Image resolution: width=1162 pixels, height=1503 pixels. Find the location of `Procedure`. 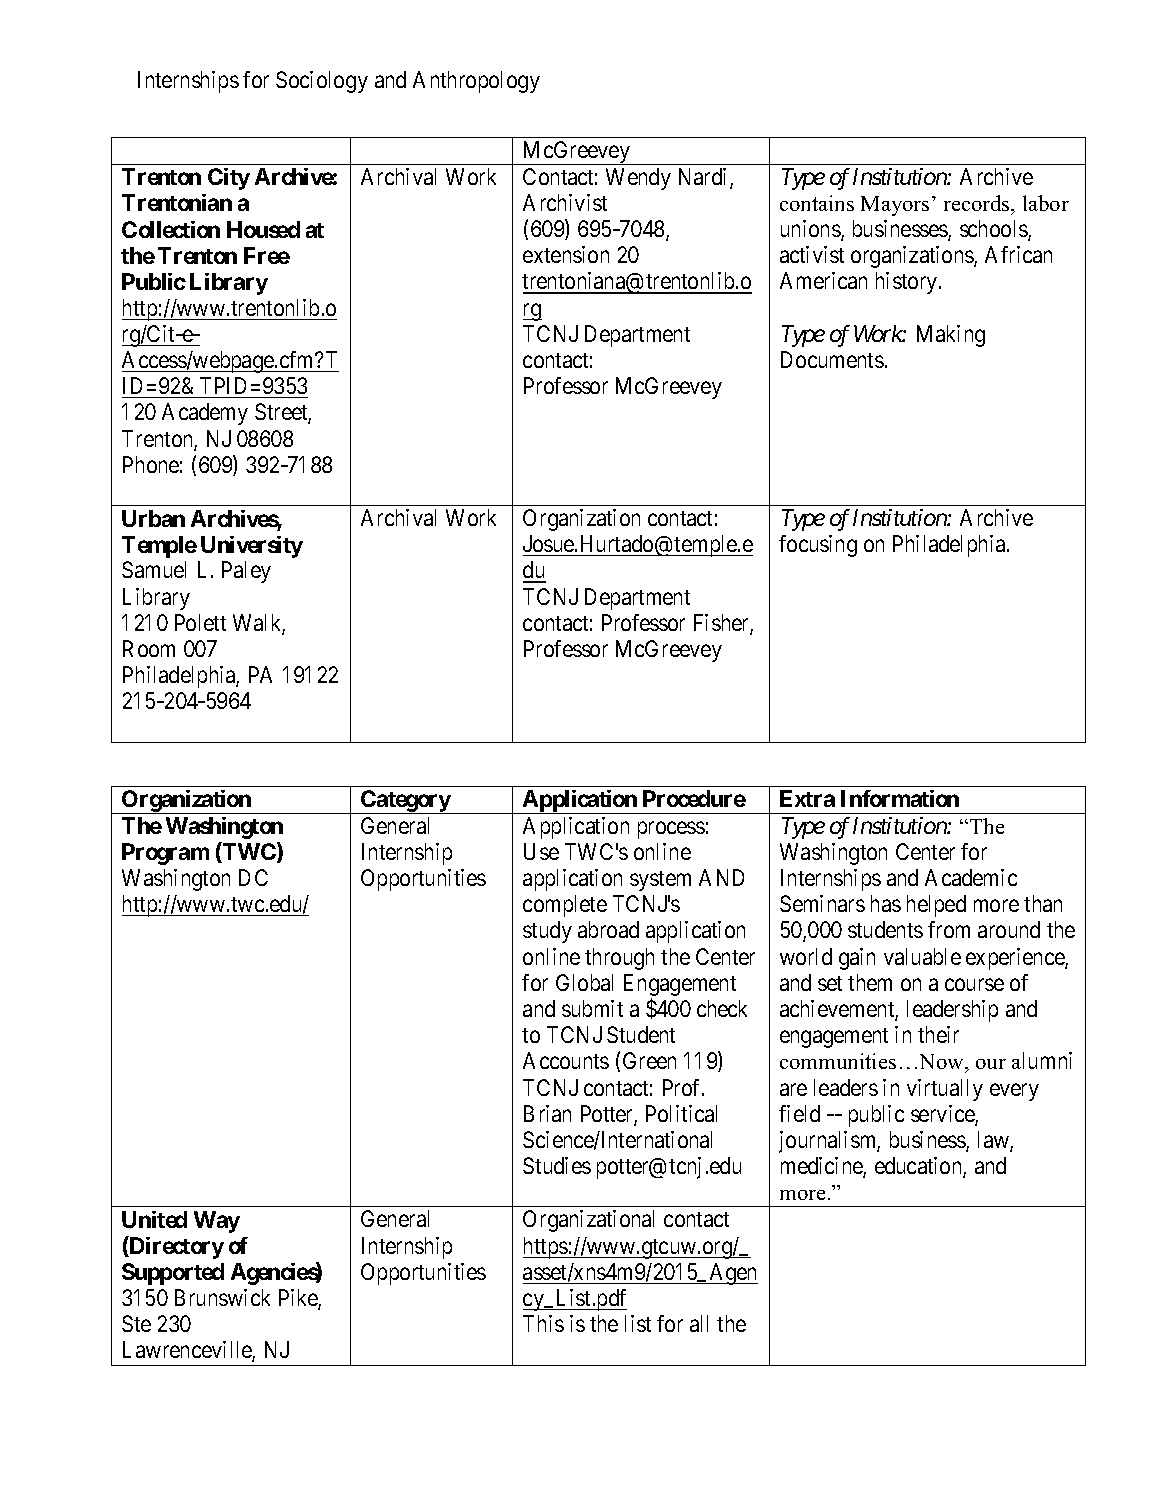

Procedure is located at coordinates (694, 798).
